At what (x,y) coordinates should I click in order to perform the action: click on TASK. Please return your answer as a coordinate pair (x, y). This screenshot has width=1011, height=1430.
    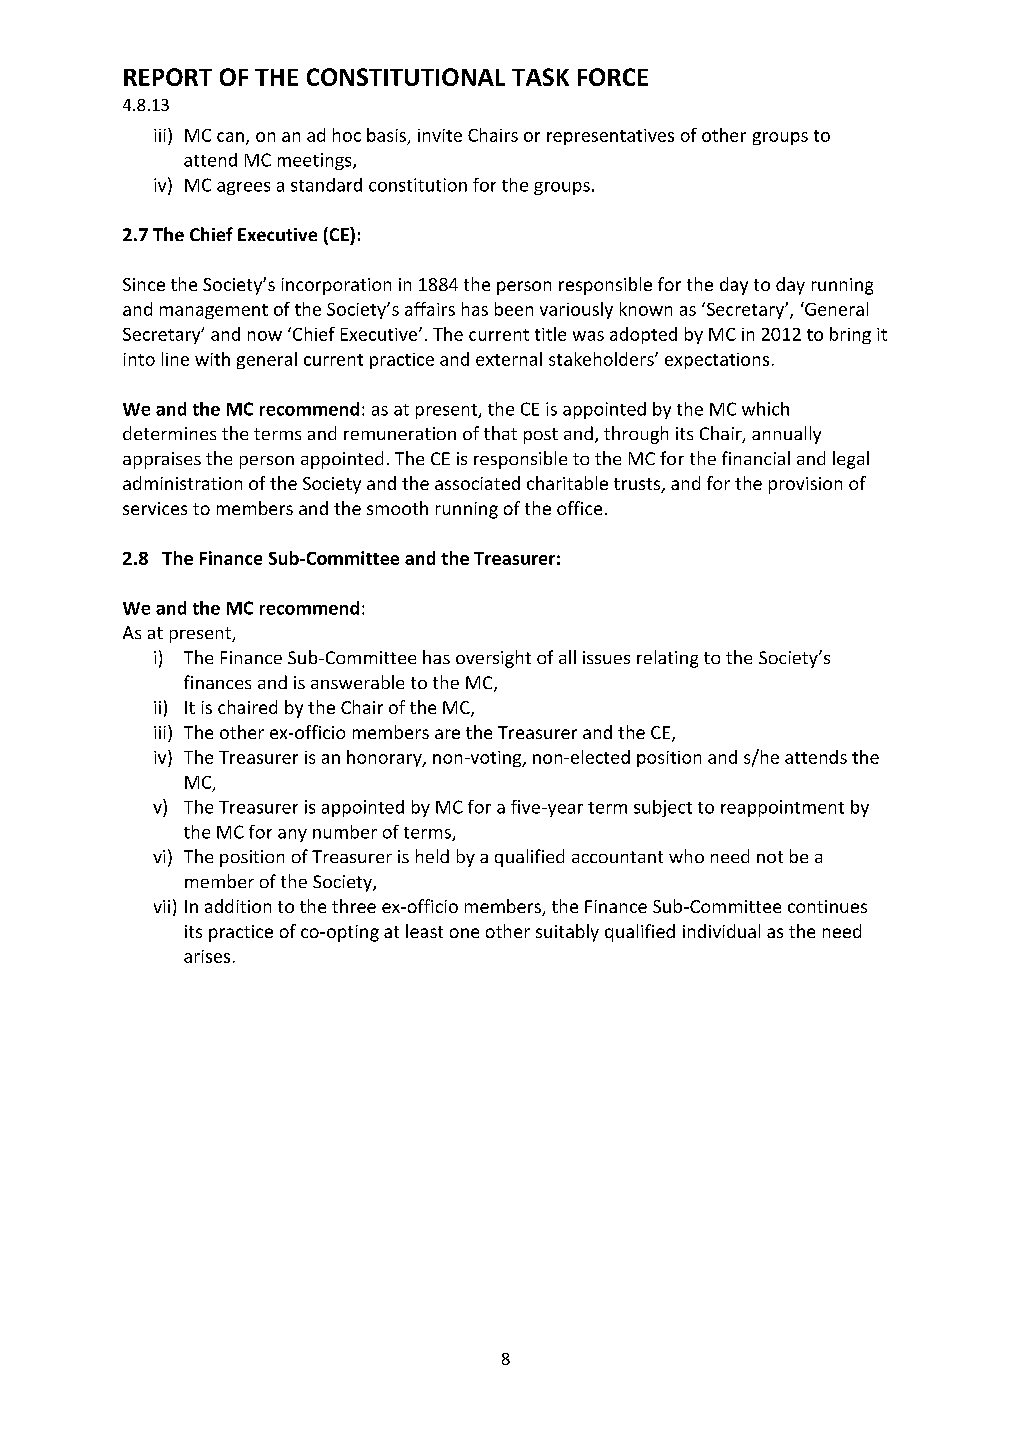
    Looking at the image, I should click on (540, 77).
